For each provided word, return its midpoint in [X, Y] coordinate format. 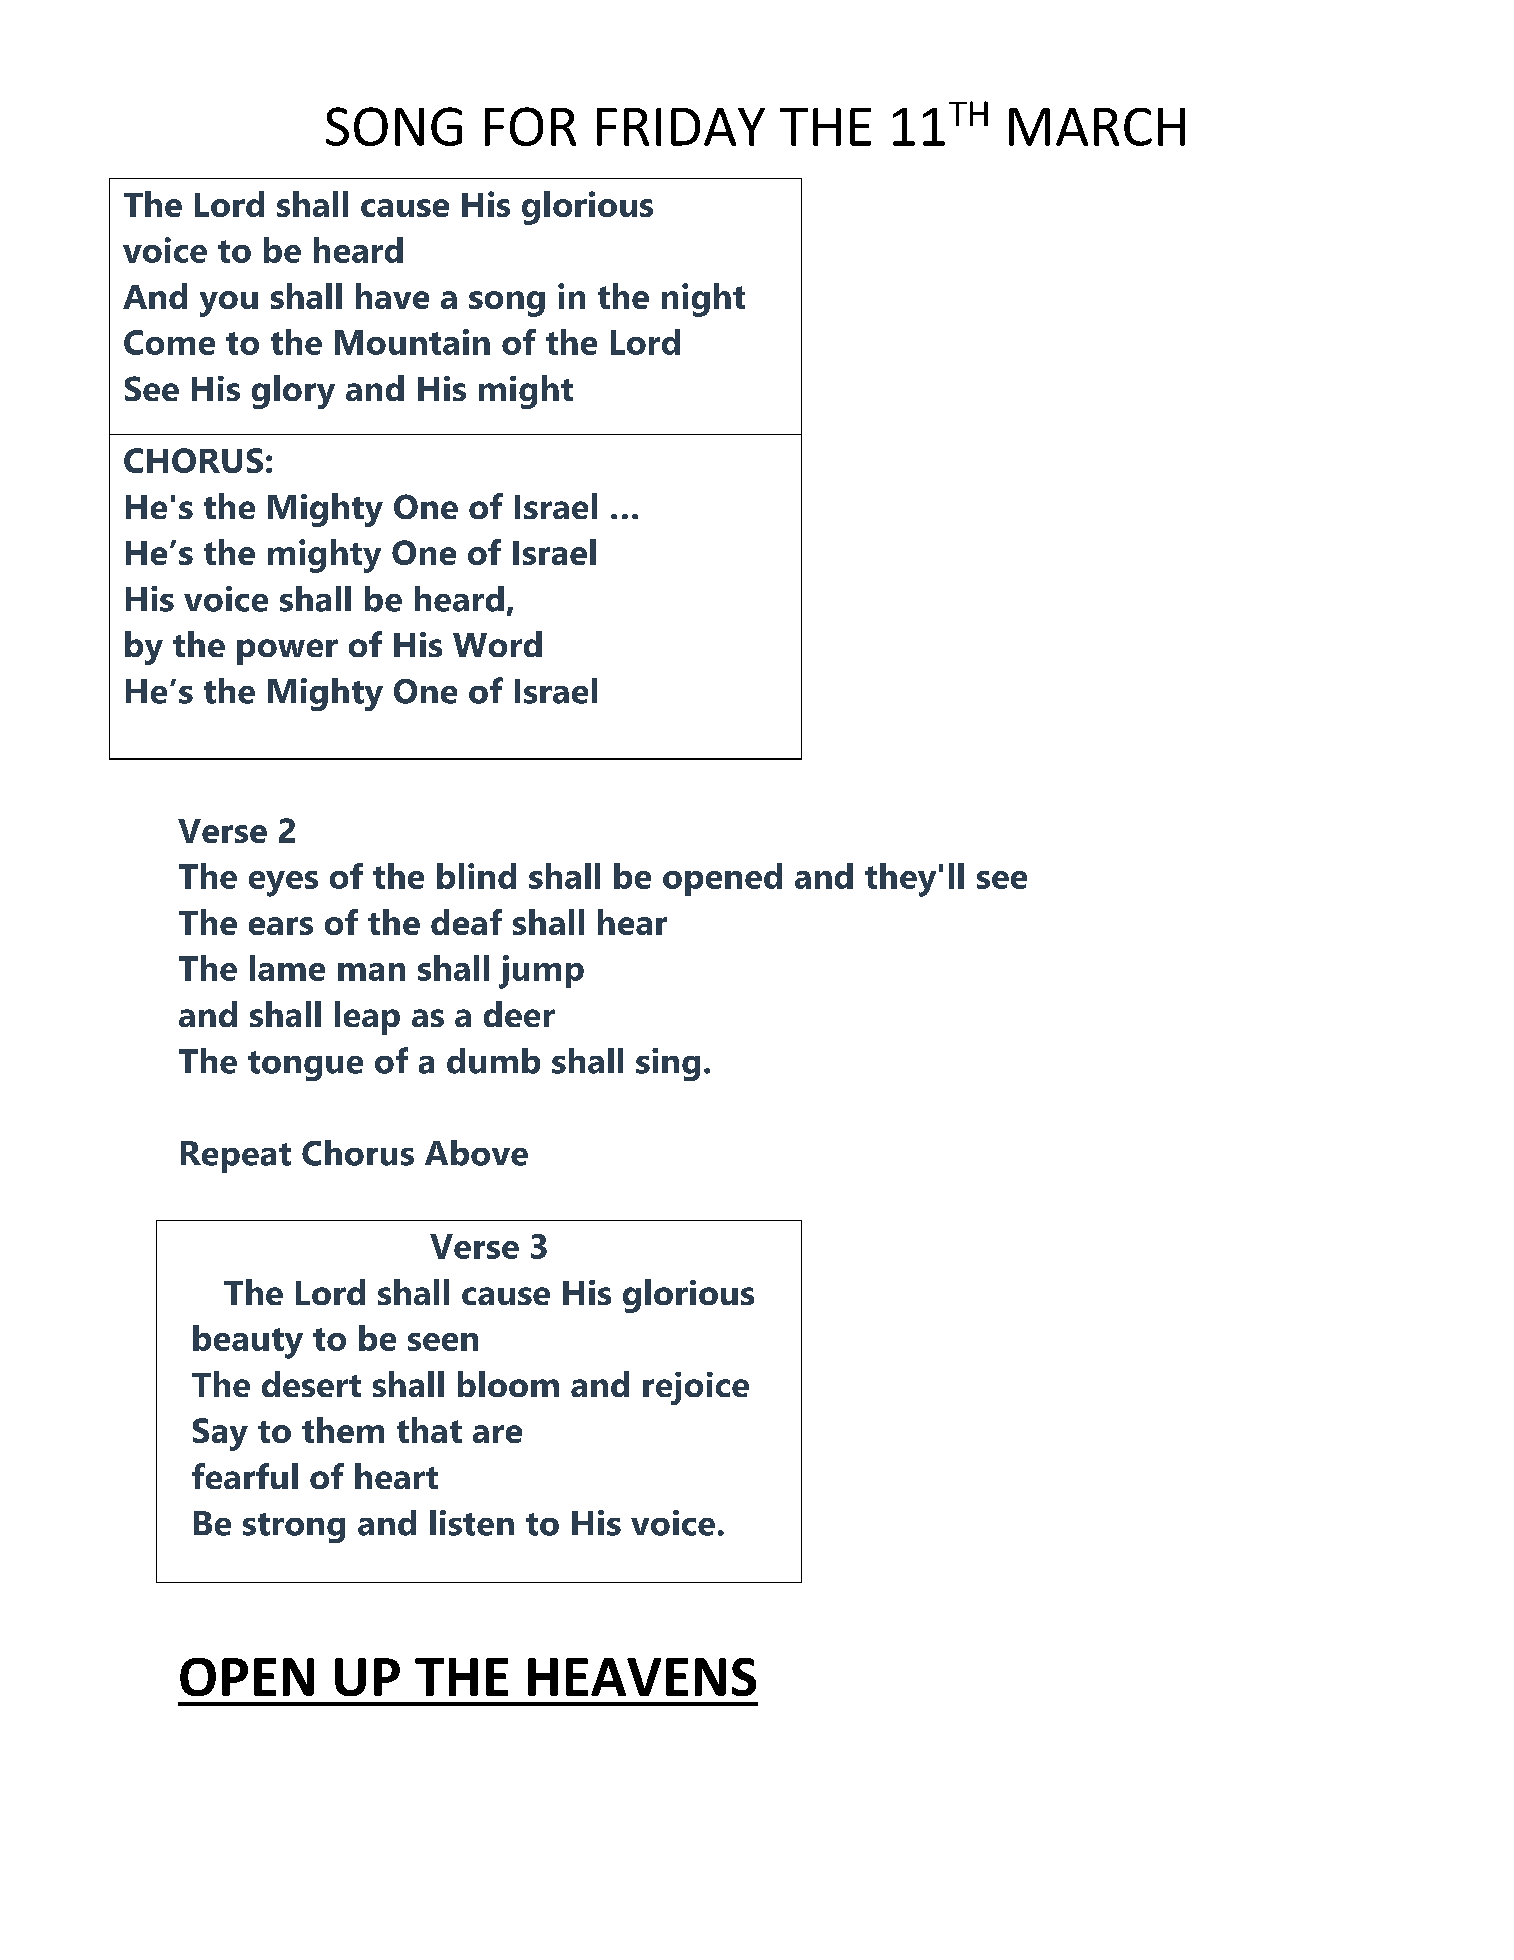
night [703, 300]
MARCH [1097, 127]
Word [497, 644]
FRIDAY [681, 127]
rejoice [696, 1388]
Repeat [236, 1157]
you [229, 304]
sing [668, 1064]
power [287, 652]
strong [294, 1528]
